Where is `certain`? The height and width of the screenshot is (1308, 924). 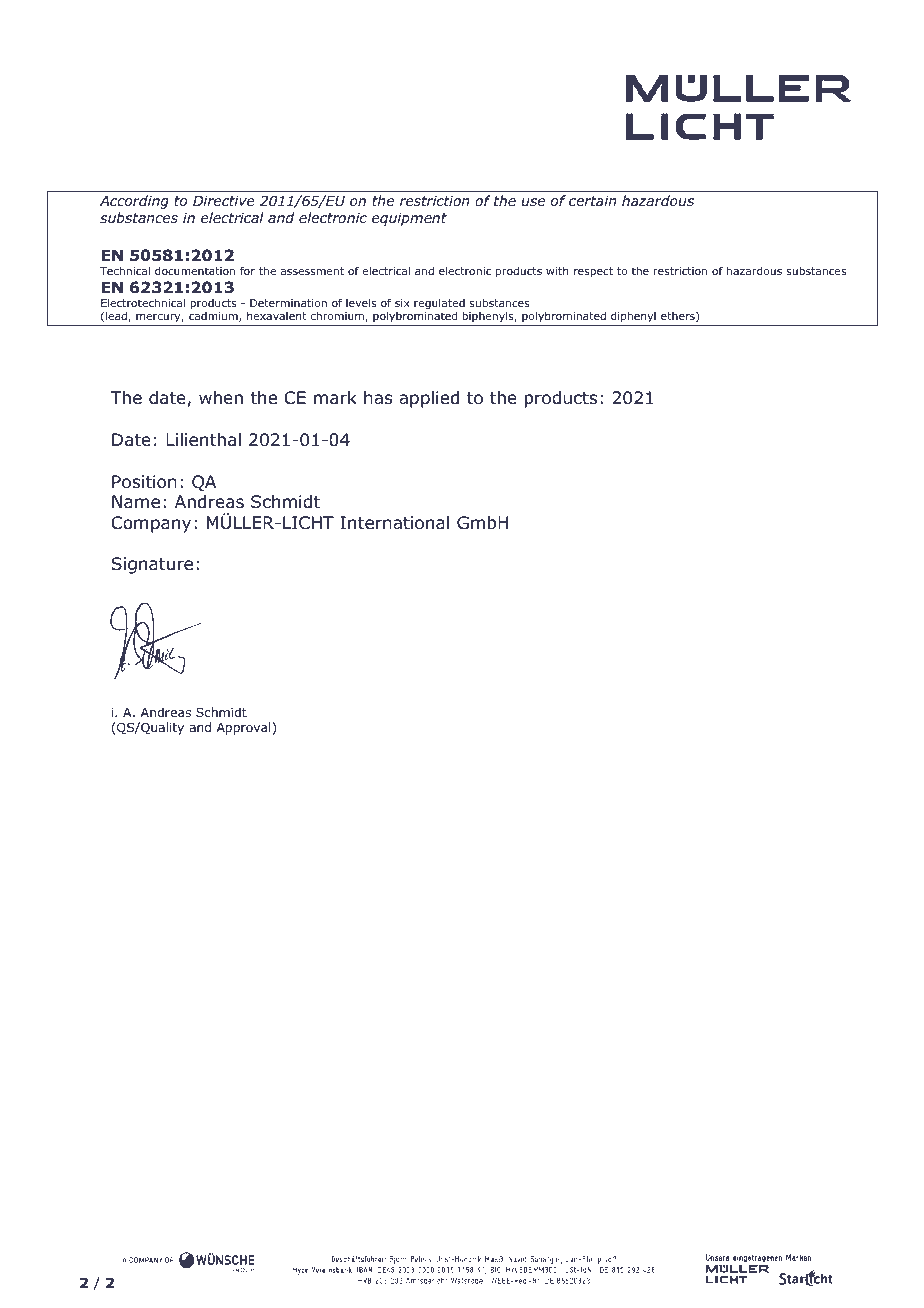
certain is located at coordinates (593, 200).
